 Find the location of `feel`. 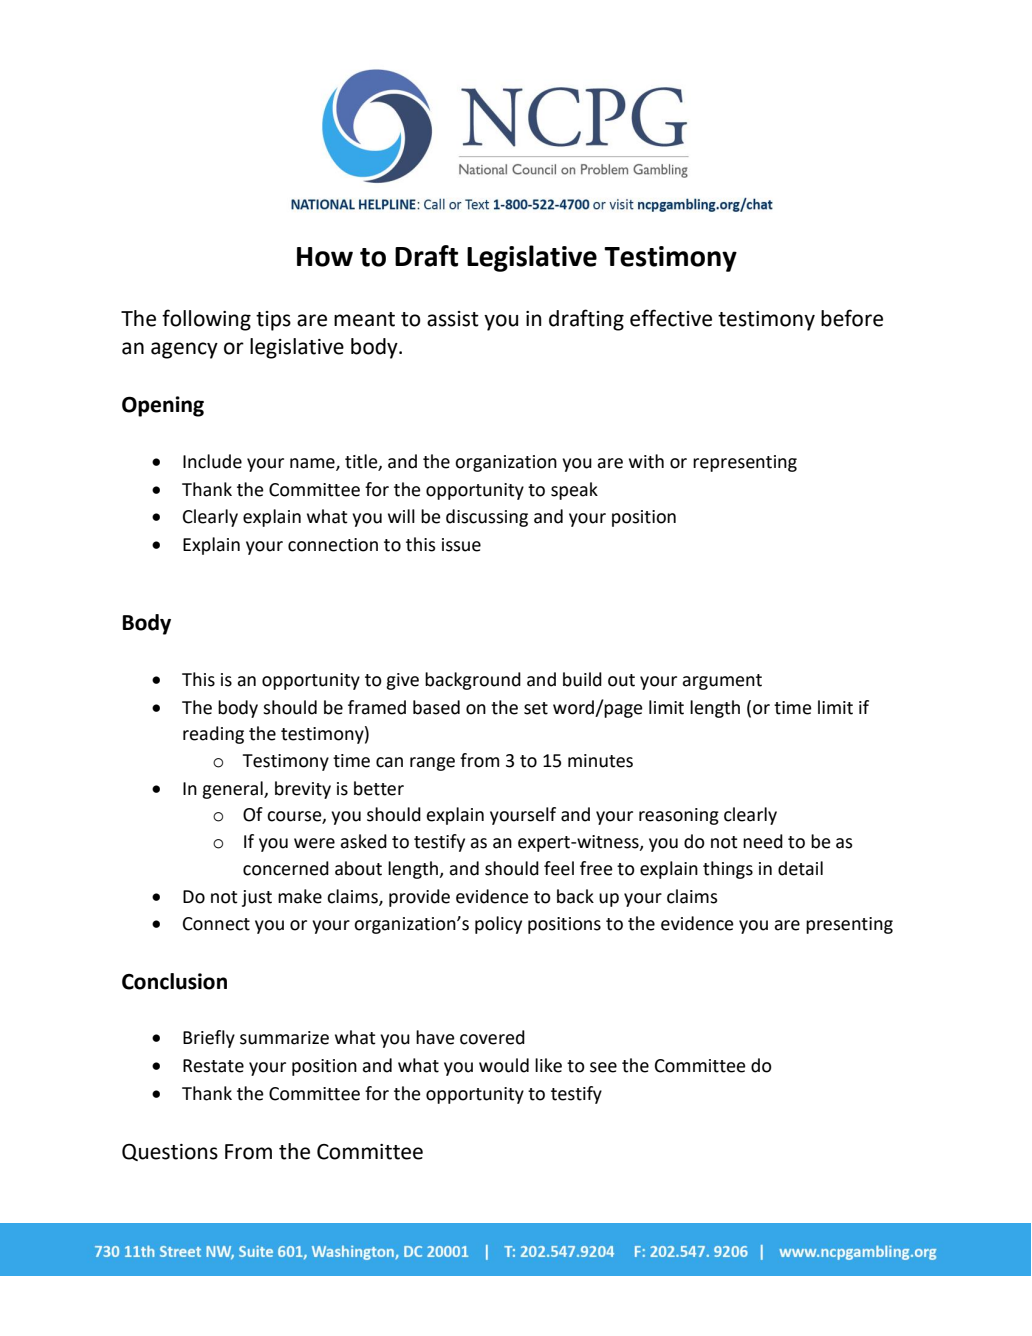

feel is located at coordinates (559, 868).
